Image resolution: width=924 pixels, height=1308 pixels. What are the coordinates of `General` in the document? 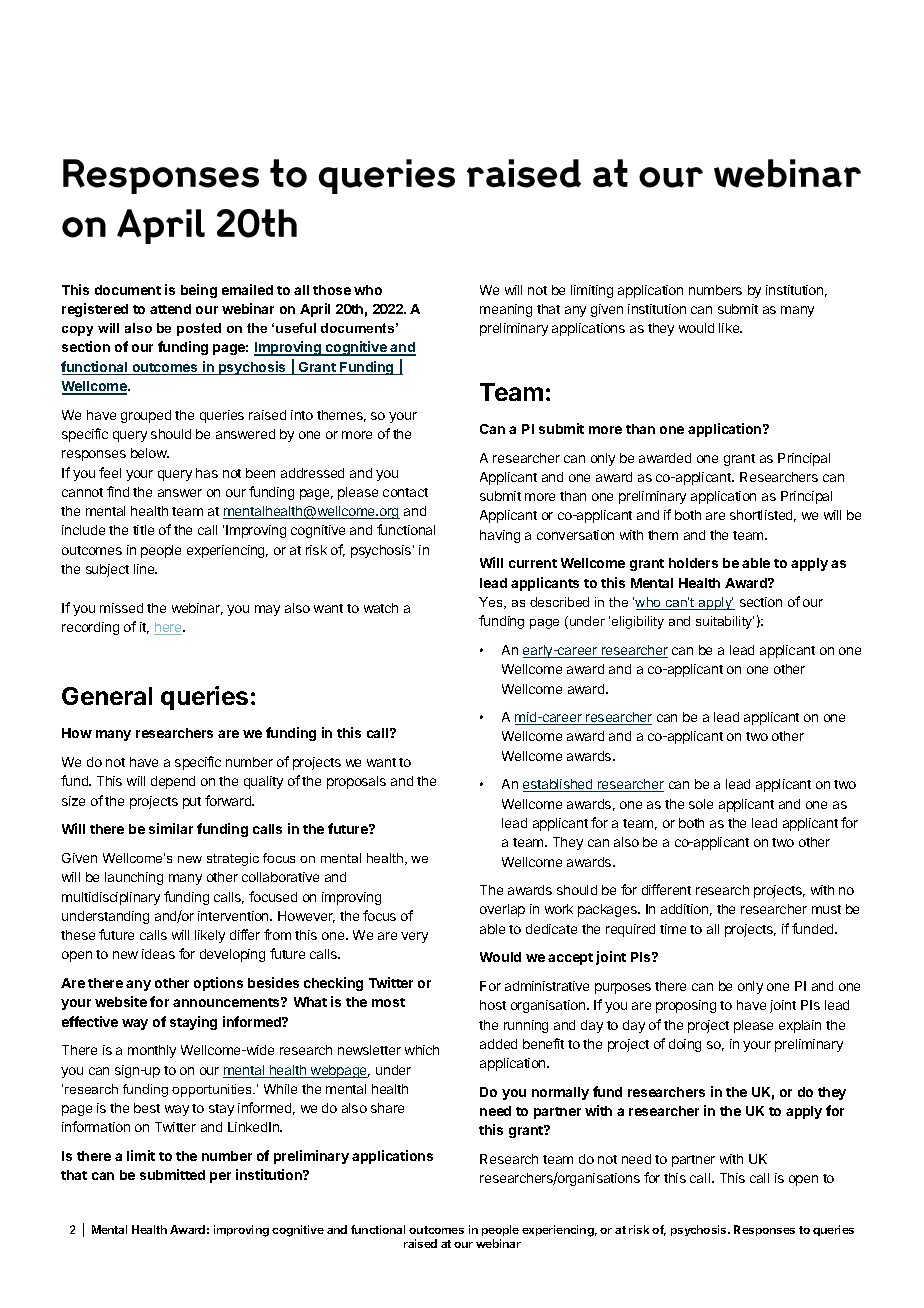 It's located at (107, 696).
